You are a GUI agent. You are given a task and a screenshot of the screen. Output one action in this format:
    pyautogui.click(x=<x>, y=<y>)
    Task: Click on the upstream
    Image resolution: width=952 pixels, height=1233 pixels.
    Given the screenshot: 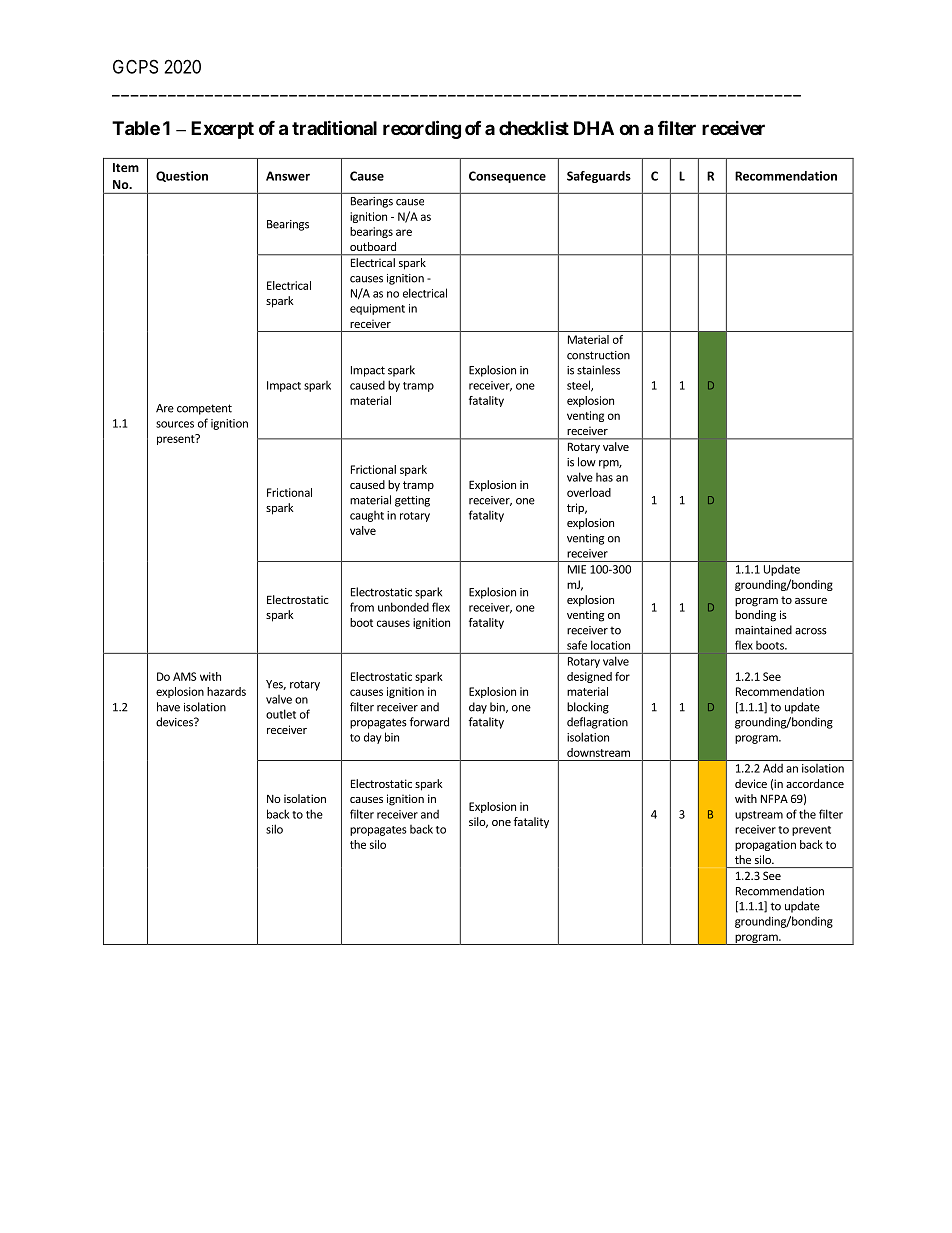 What is the action you would take?
    pyautogui.click(x=759, y=816)
